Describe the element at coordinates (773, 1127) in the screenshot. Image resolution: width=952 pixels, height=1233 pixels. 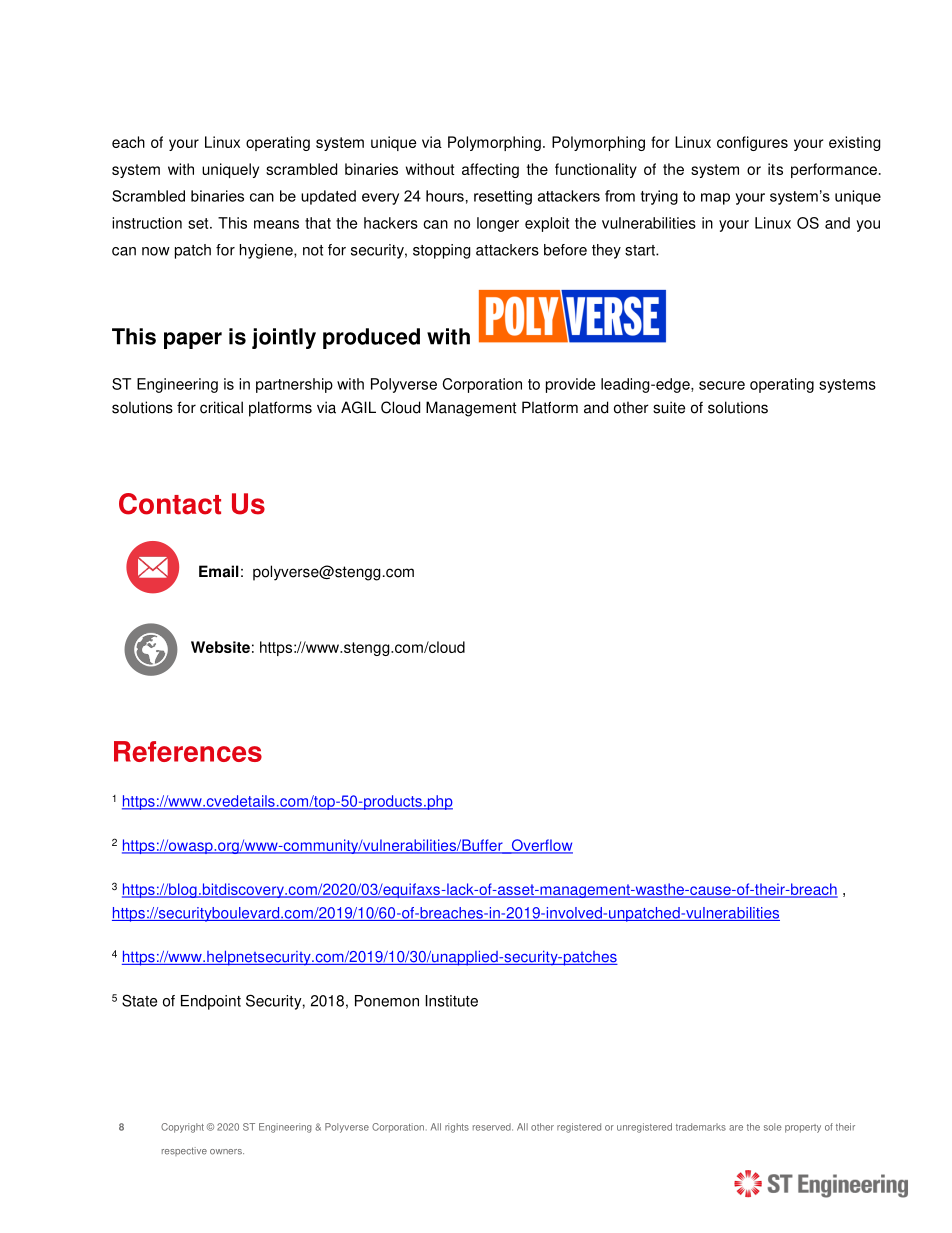
I see `sole` at that location.
